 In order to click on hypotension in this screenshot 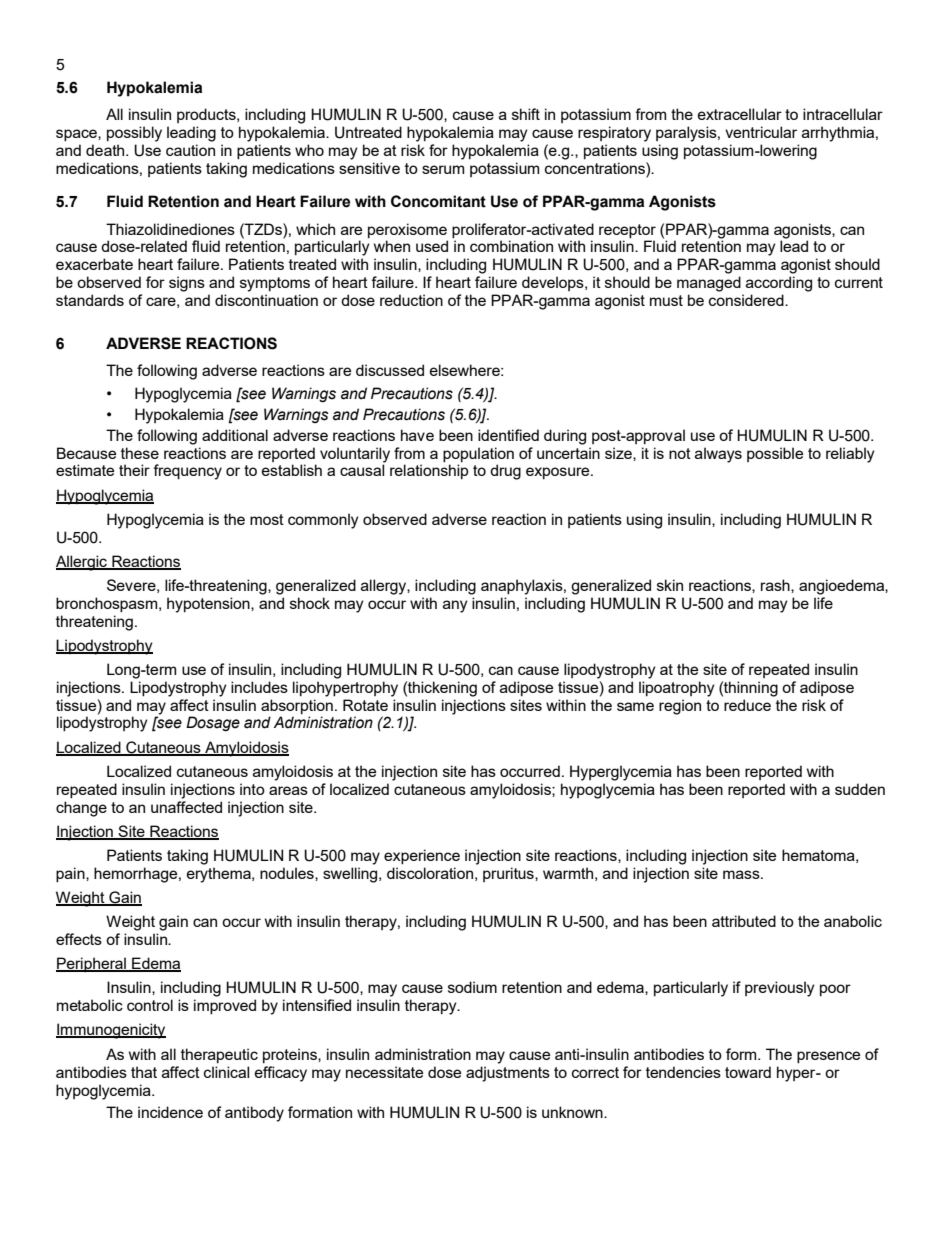, I will do `click(209, 605)`.
